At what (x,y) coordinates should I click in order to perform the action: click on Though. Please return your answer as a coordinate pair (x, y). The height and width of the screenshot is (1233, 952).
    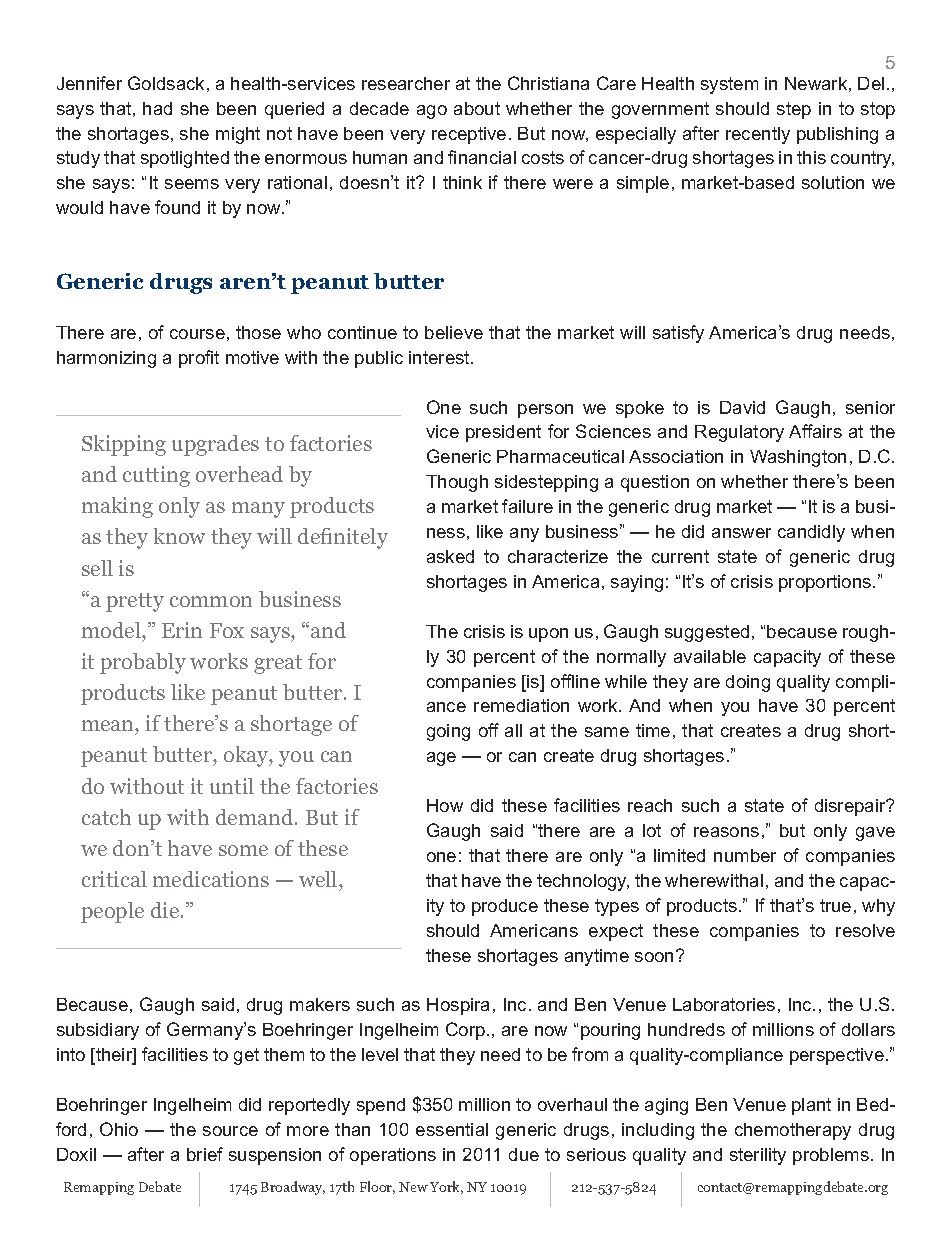
    Looking at the image, I should click on (457, 483).
